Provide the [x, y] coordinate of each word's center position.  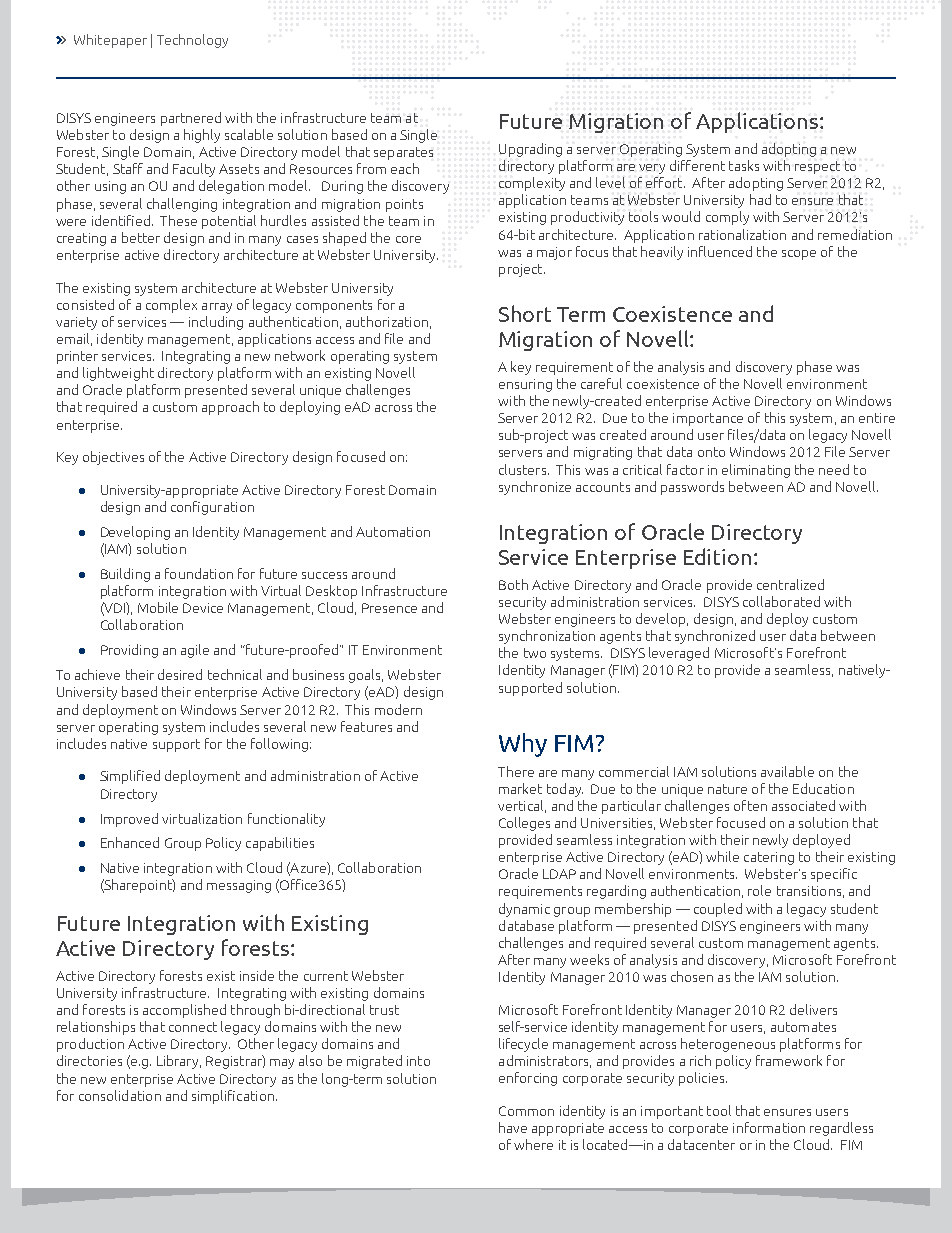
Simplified [130, 777]
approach [230, 408]
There [516, 771]
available [787, 771]
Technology [192, 41]
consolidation [120, 1095]
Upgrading [530, 150]
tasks [744, 165]
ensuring [525, 385]
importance [708, 419]
